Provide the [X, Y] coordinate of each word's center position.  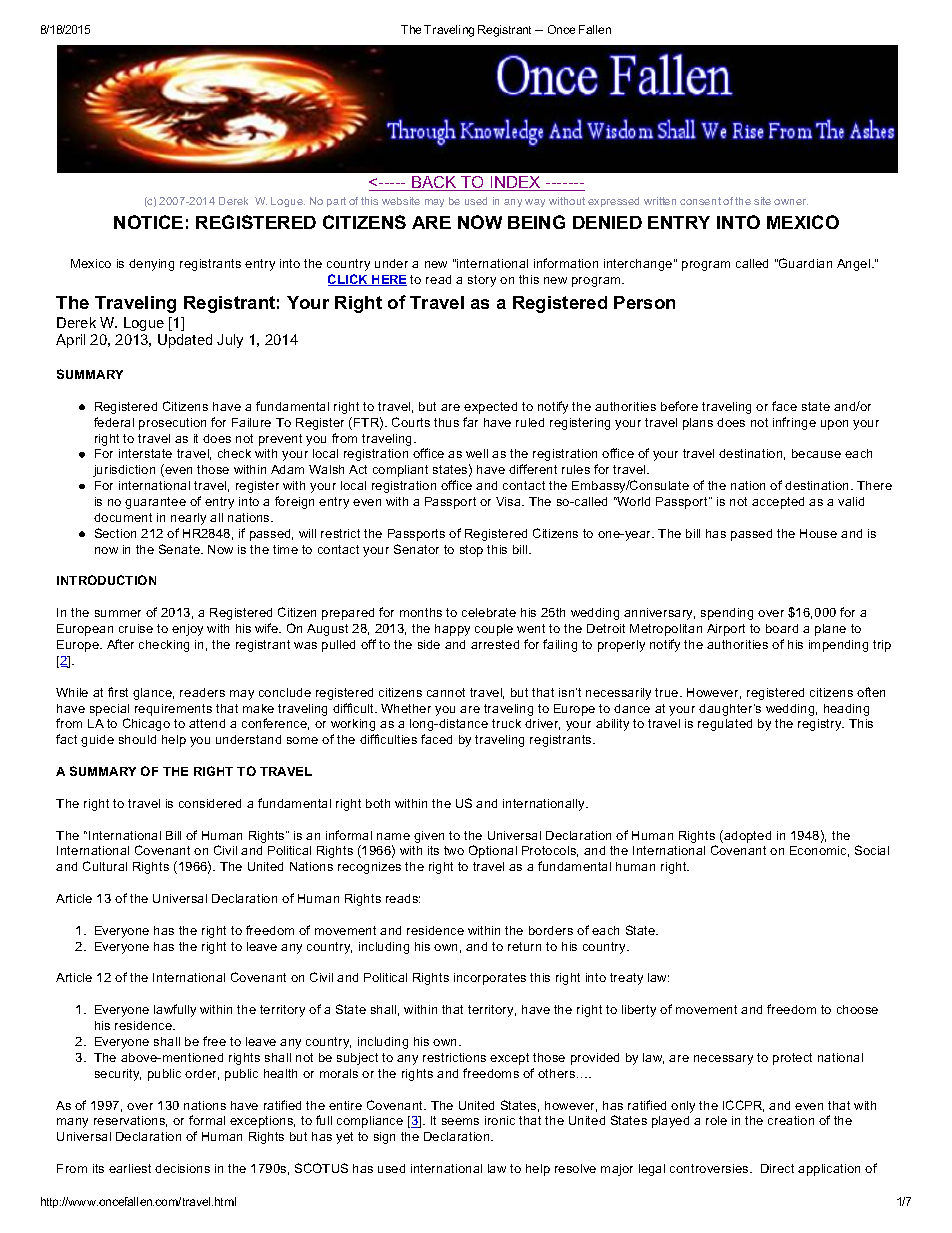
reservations [130, 1121]
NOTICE [148, 222]
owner [791, 202]
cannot [446, 692]
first [118, 692]
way [535, 203]
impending [838, 646]
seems [460, 1121]
